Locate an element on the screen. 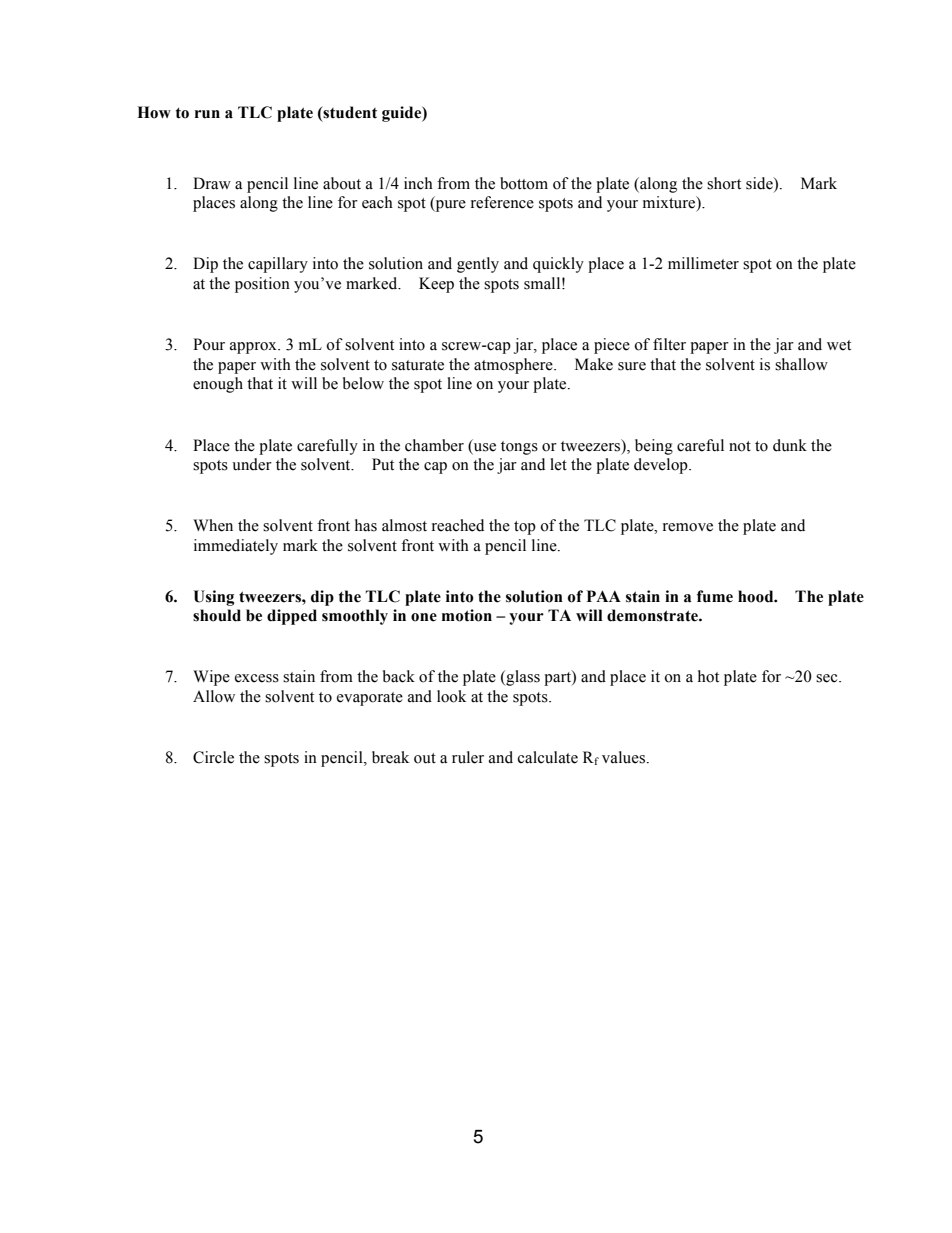 The width and height of the screenshot is (952, 1233). side is located at coordinates (760, 183).
